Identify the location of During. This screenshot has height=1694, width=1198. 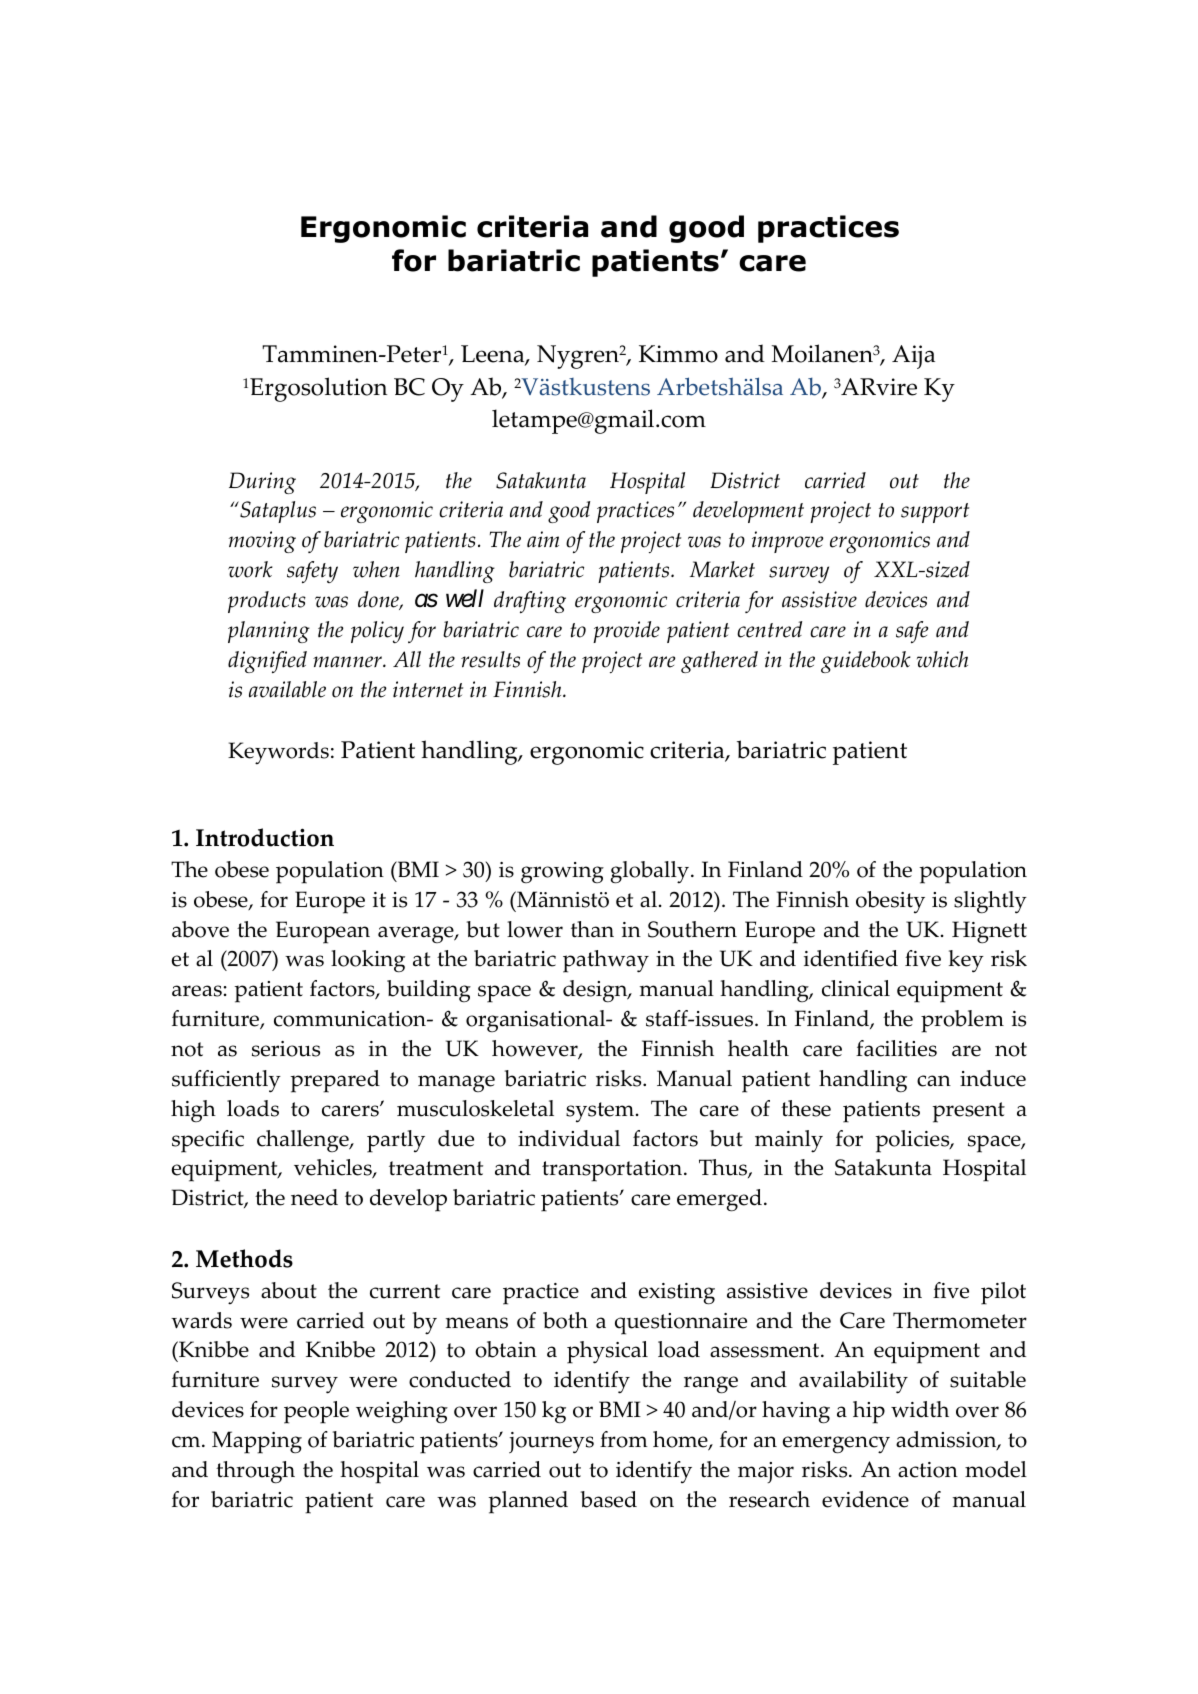
(262, 483).
